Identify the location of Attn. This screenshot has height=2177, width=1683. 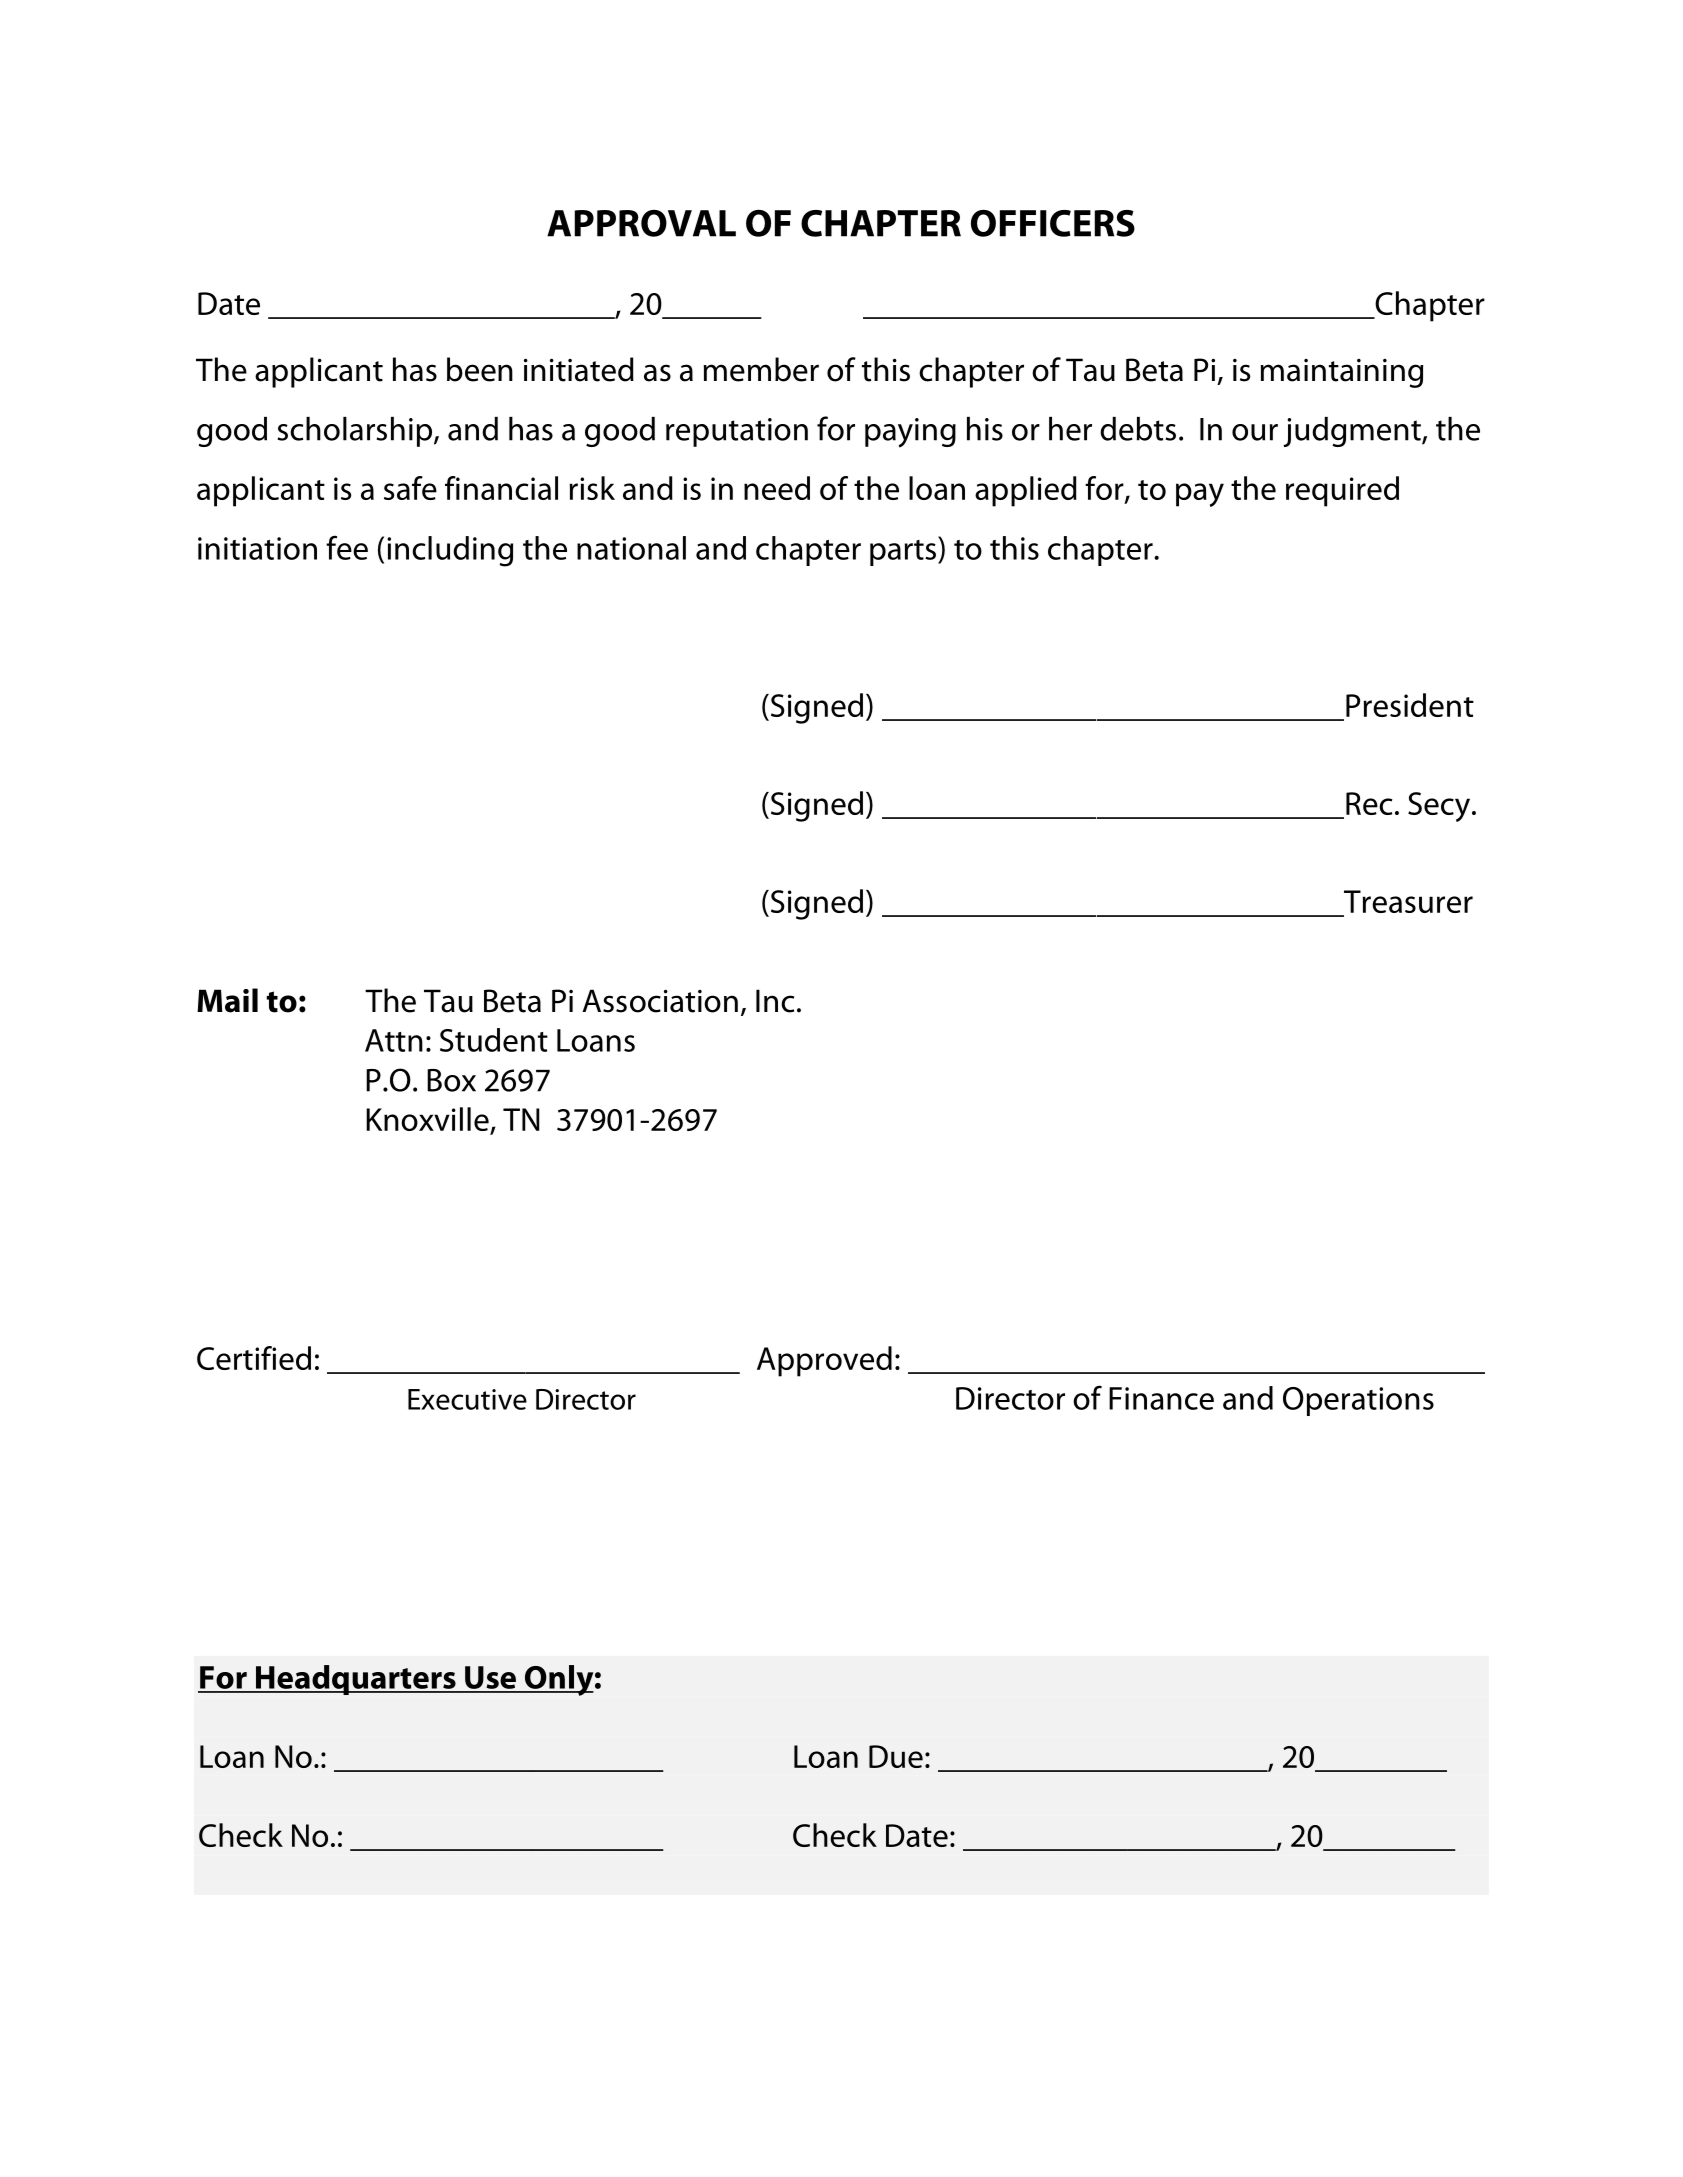
(394, 1040).
